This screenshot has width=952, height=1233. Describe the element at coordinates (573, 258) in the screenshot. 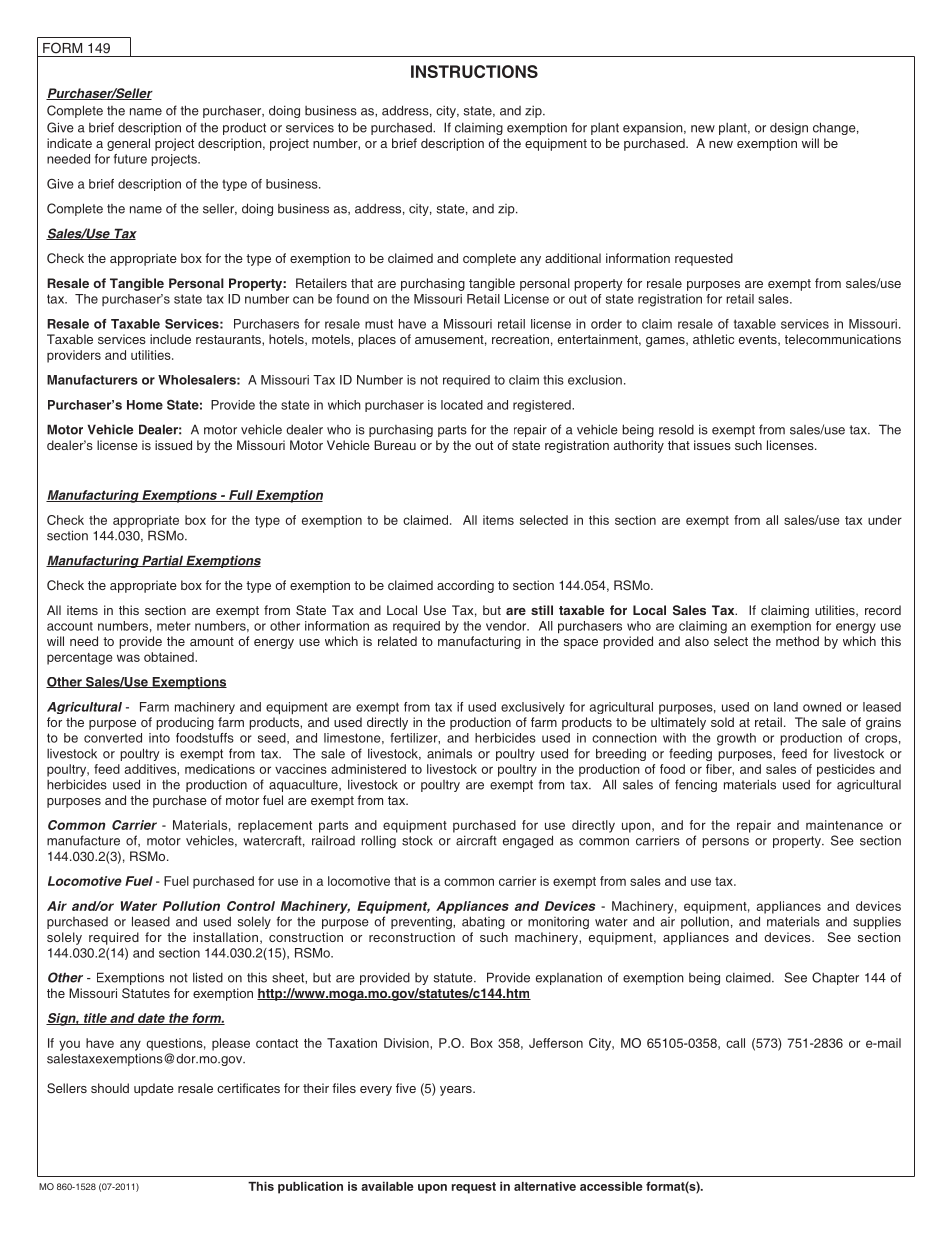

I see `additional` at that location.
